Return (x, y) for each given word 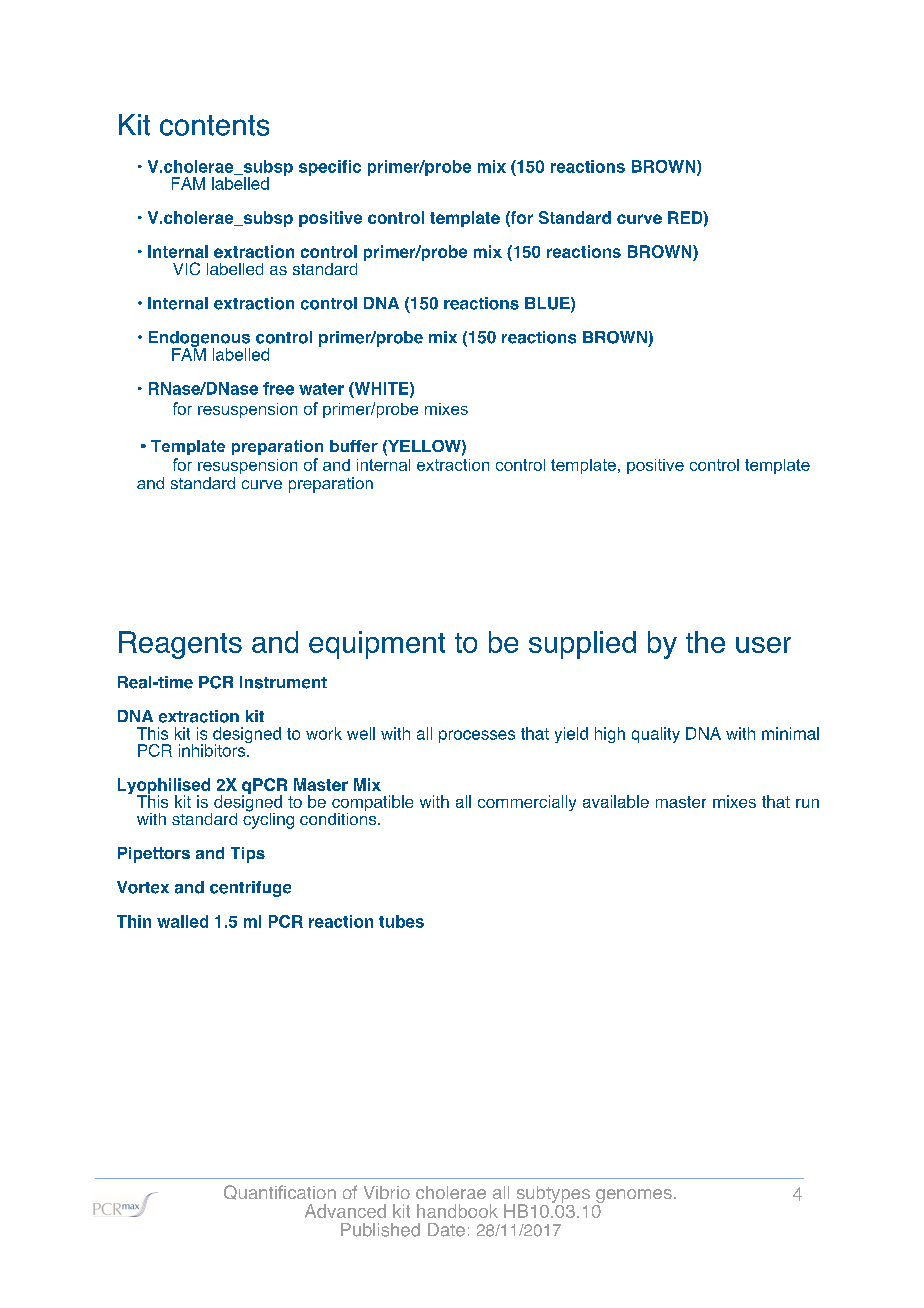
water (321, 389)
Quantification (280, 1192)
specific (330, 168)
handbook (457, 1211)
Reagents (180, 645)
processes (477, 736)
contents (214, 125)
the (705, 642)
